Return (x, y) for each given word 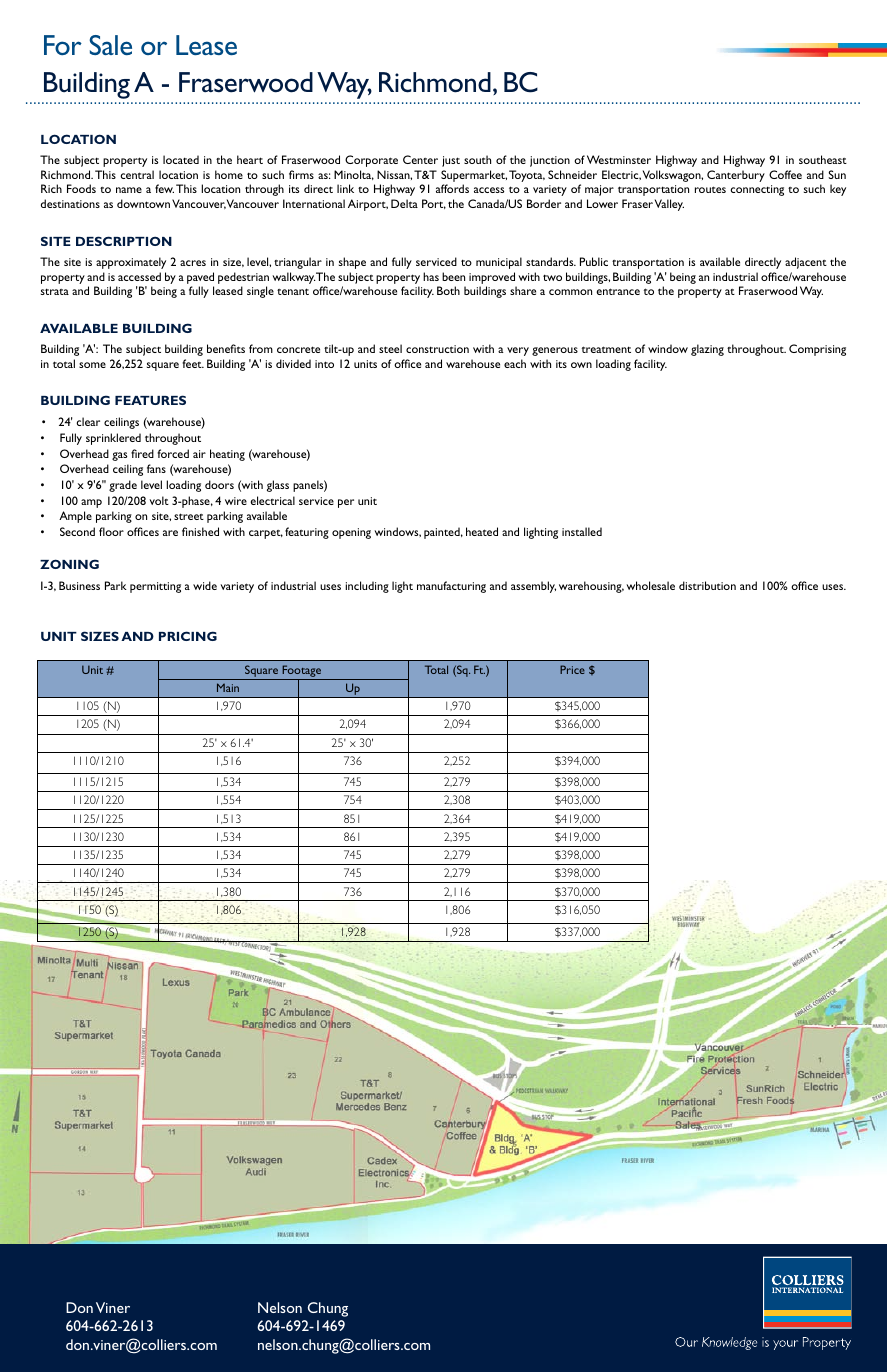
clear (88, 421)
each (515, 363)
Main (228, 687)
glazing (707, 350)
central (137, 174)
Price (572, 669)
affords (452, 188)
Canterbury (736, 176)
